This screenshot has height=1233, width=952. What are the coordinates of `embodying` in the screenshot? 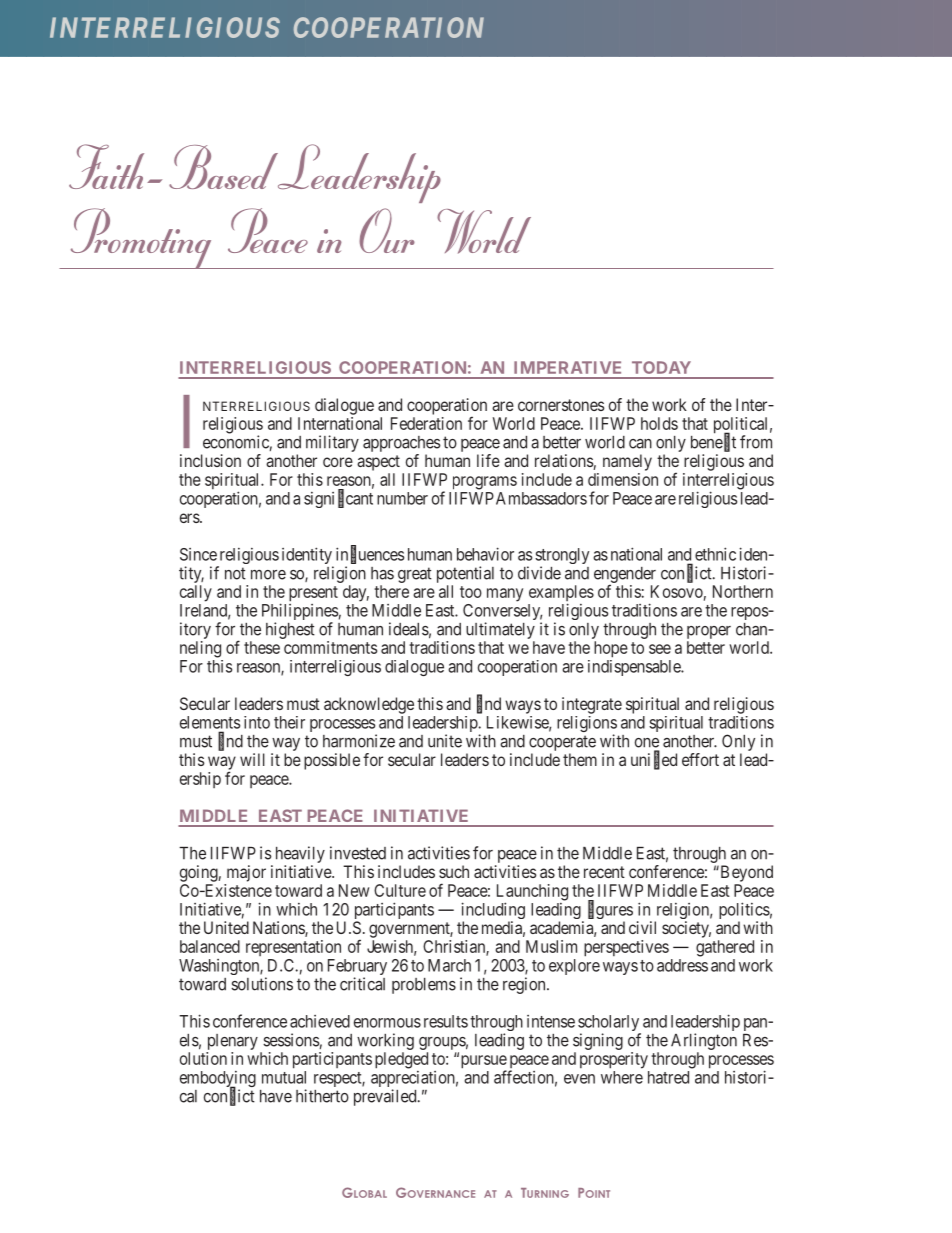 It's located at (218, 1080).
